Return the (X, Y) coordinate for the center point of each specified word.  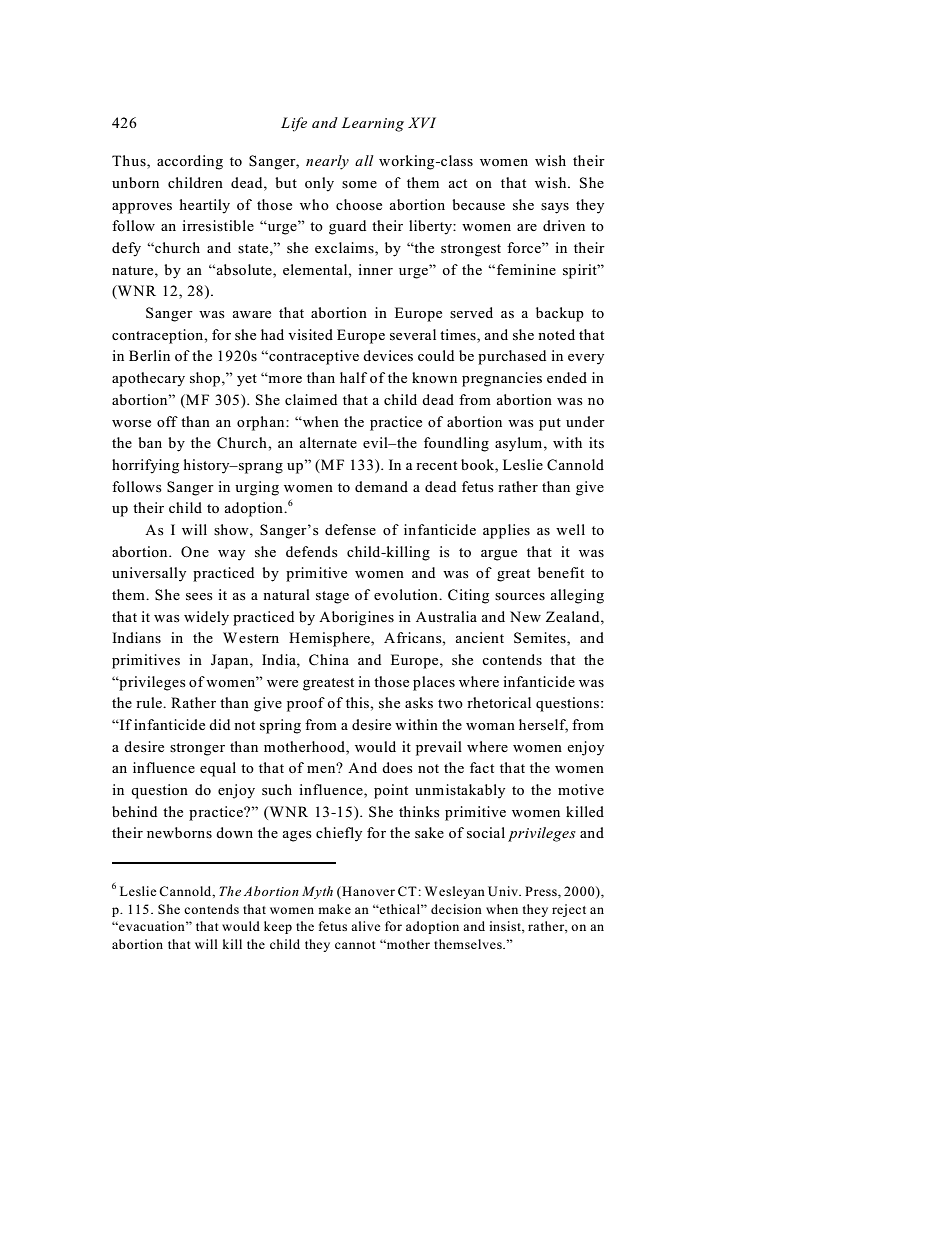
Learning (373, 124)
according (190, 162)
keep (278, 927)
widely (206, 618)
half (353, 377)
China (329, 660)
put (550, 424)
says (555, 208)
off (167, 421)
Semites (541, 639)
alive (366, 926)
